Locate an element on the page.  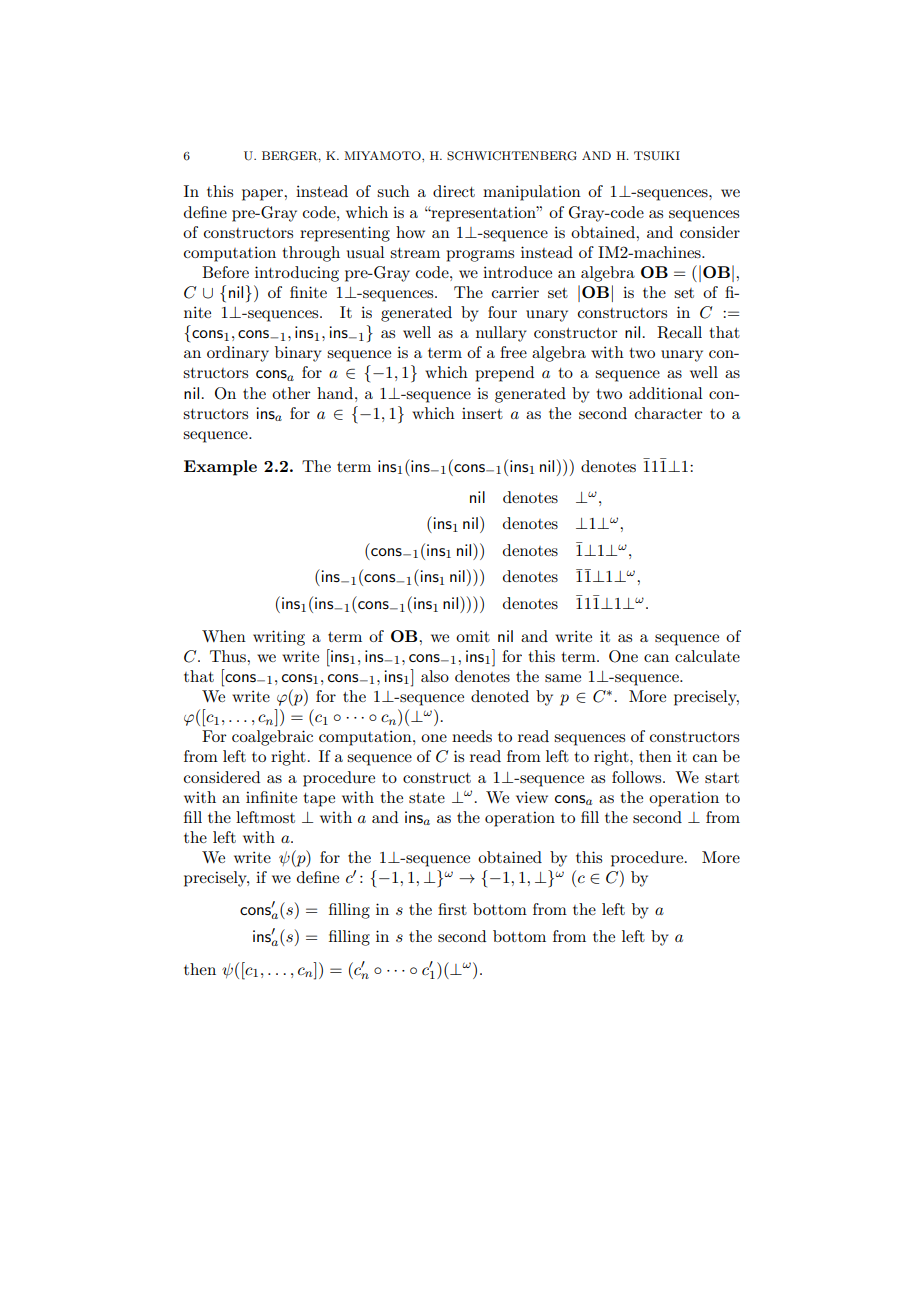
TSUIKI is located at coordinates (657, 156).
